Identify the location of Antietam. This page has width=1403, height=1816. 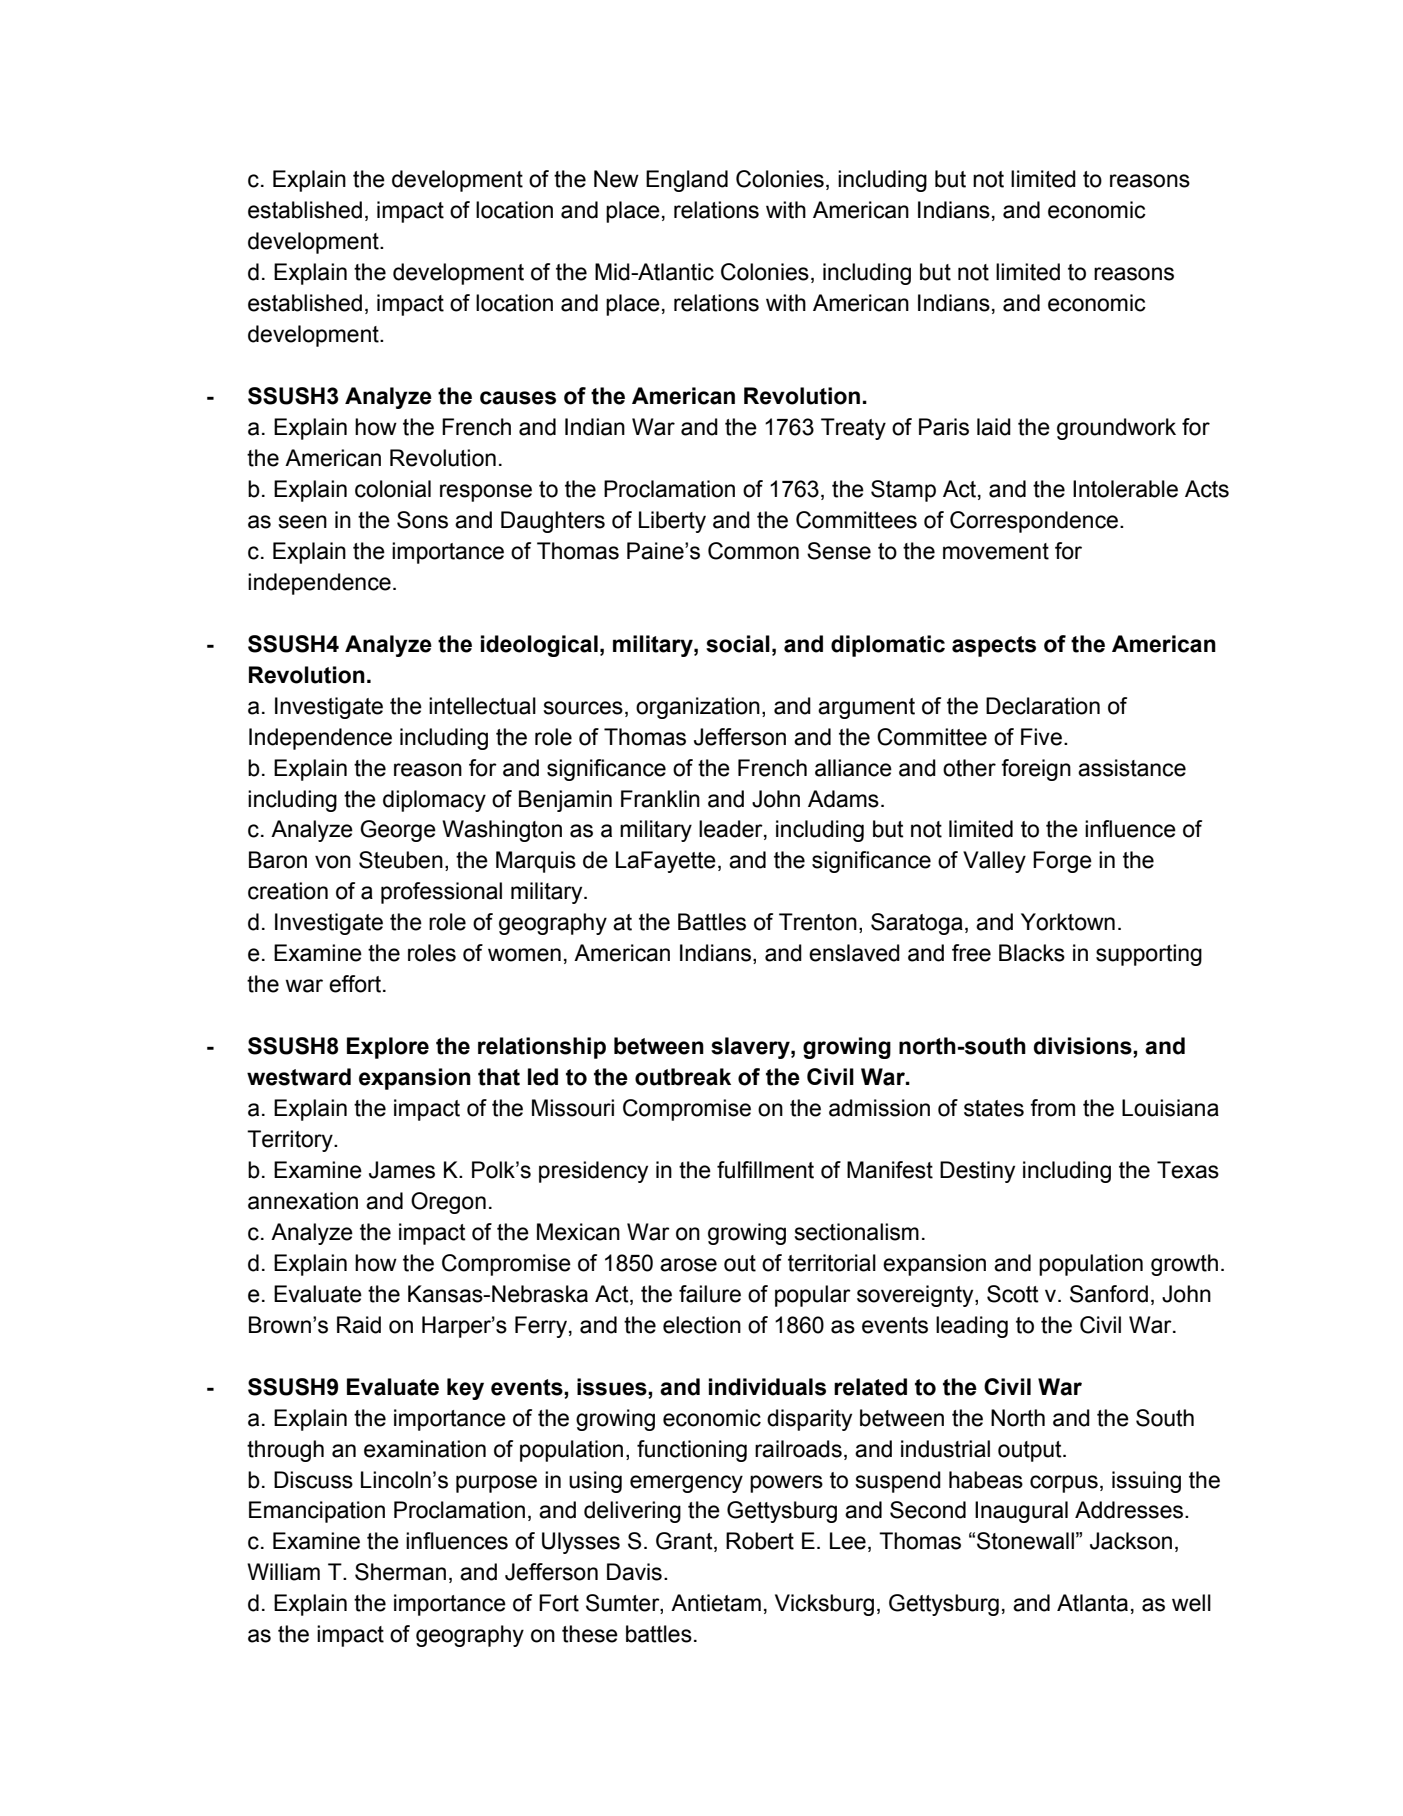
(716, 1603).
